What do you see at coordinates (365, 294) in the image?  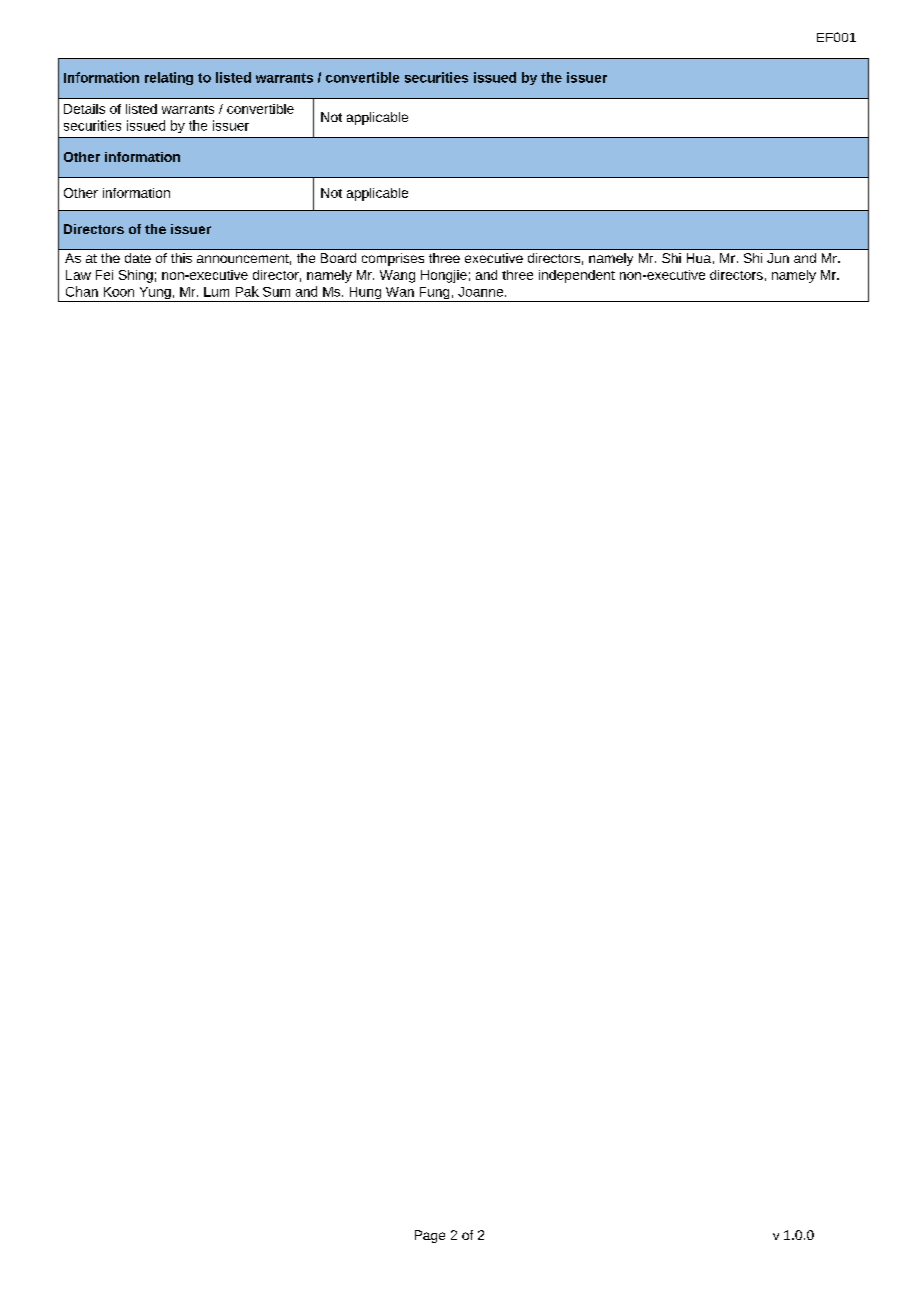 I see `Hung` at bounding box center [365, 294].
